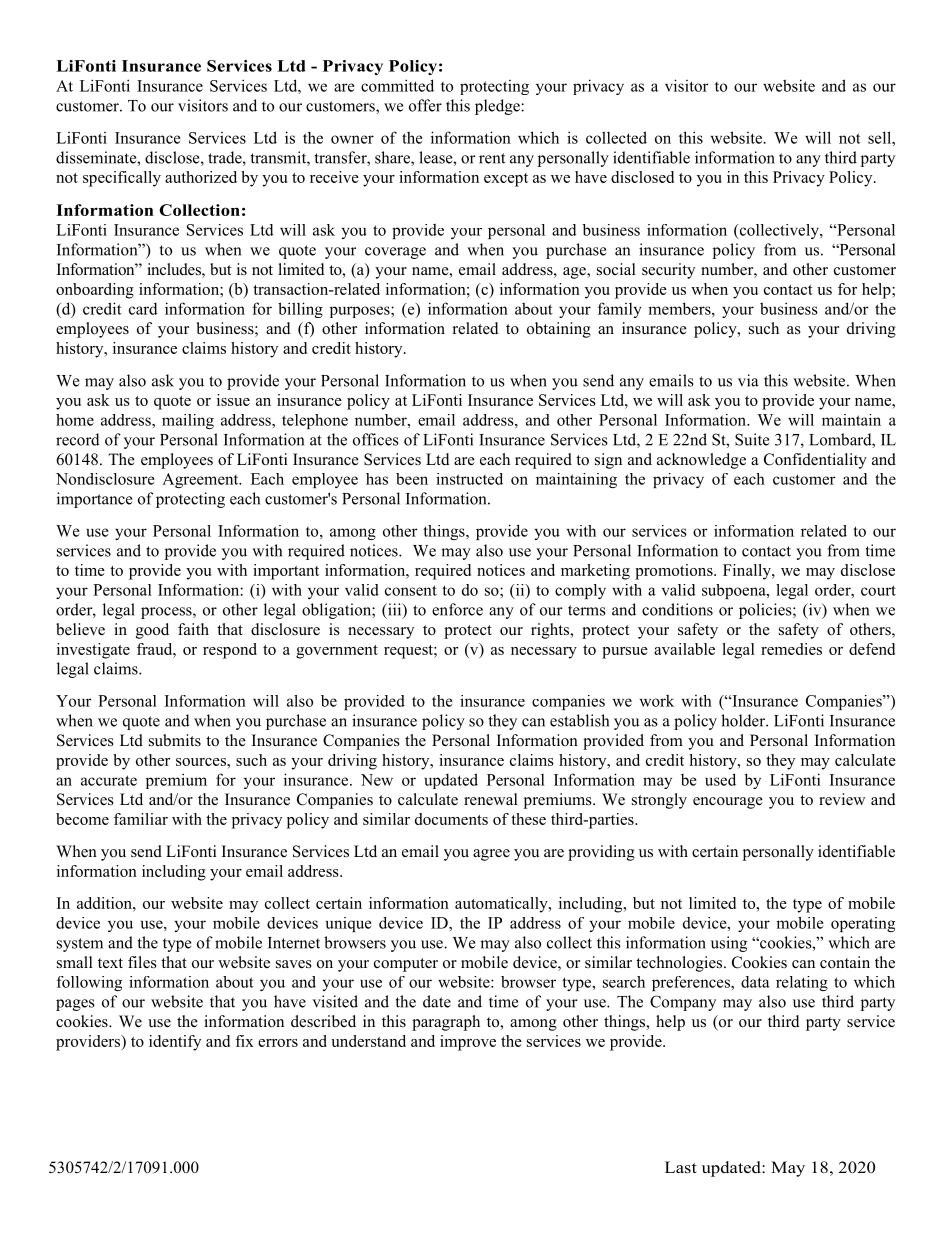 The image size is (952, 1233). I want to click on remedies, so click(791, 649).
